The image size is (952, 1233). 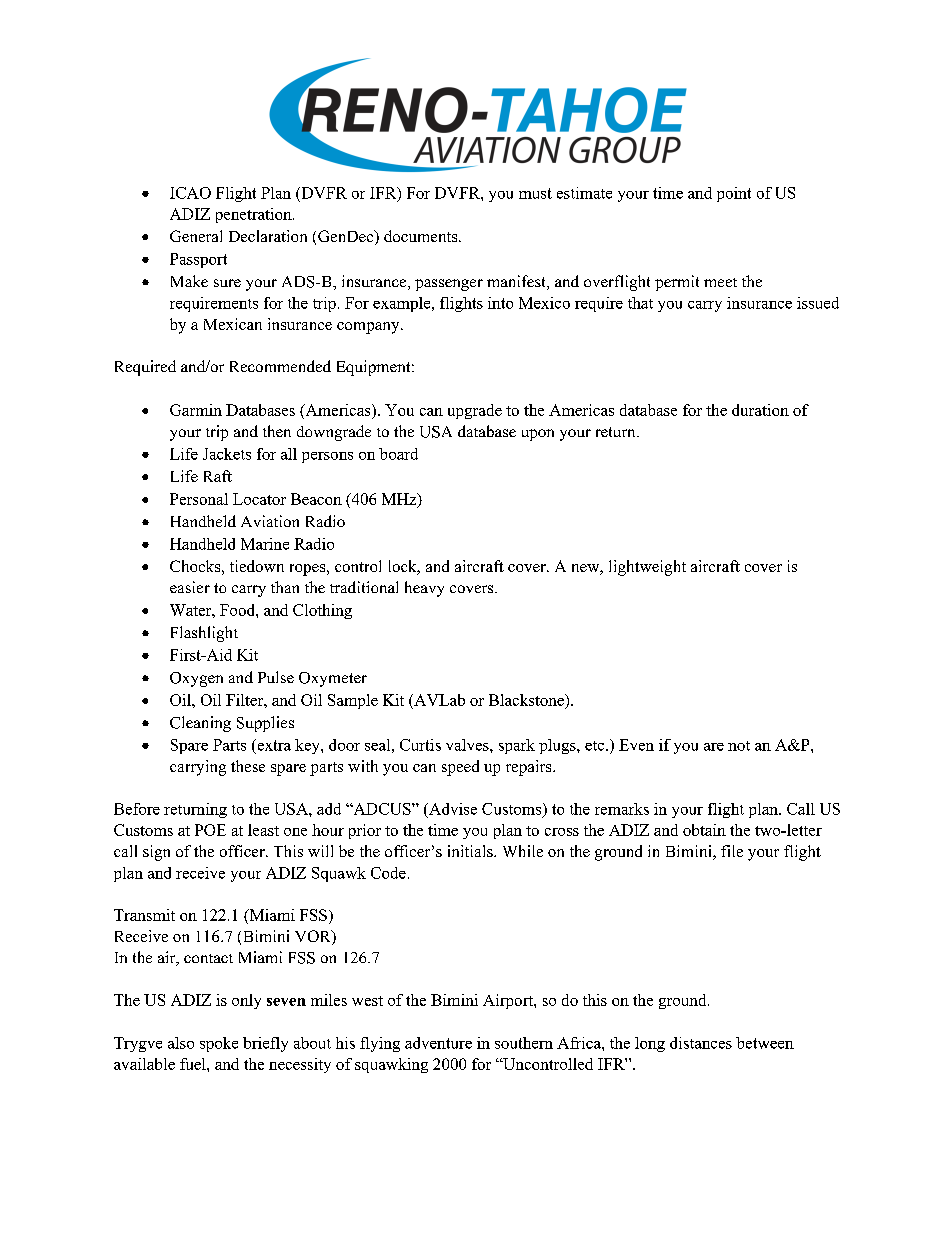 What do you see at coordinates (471, 851) in the screenshot?
I see `initials` at bounding box center [471, 851].
